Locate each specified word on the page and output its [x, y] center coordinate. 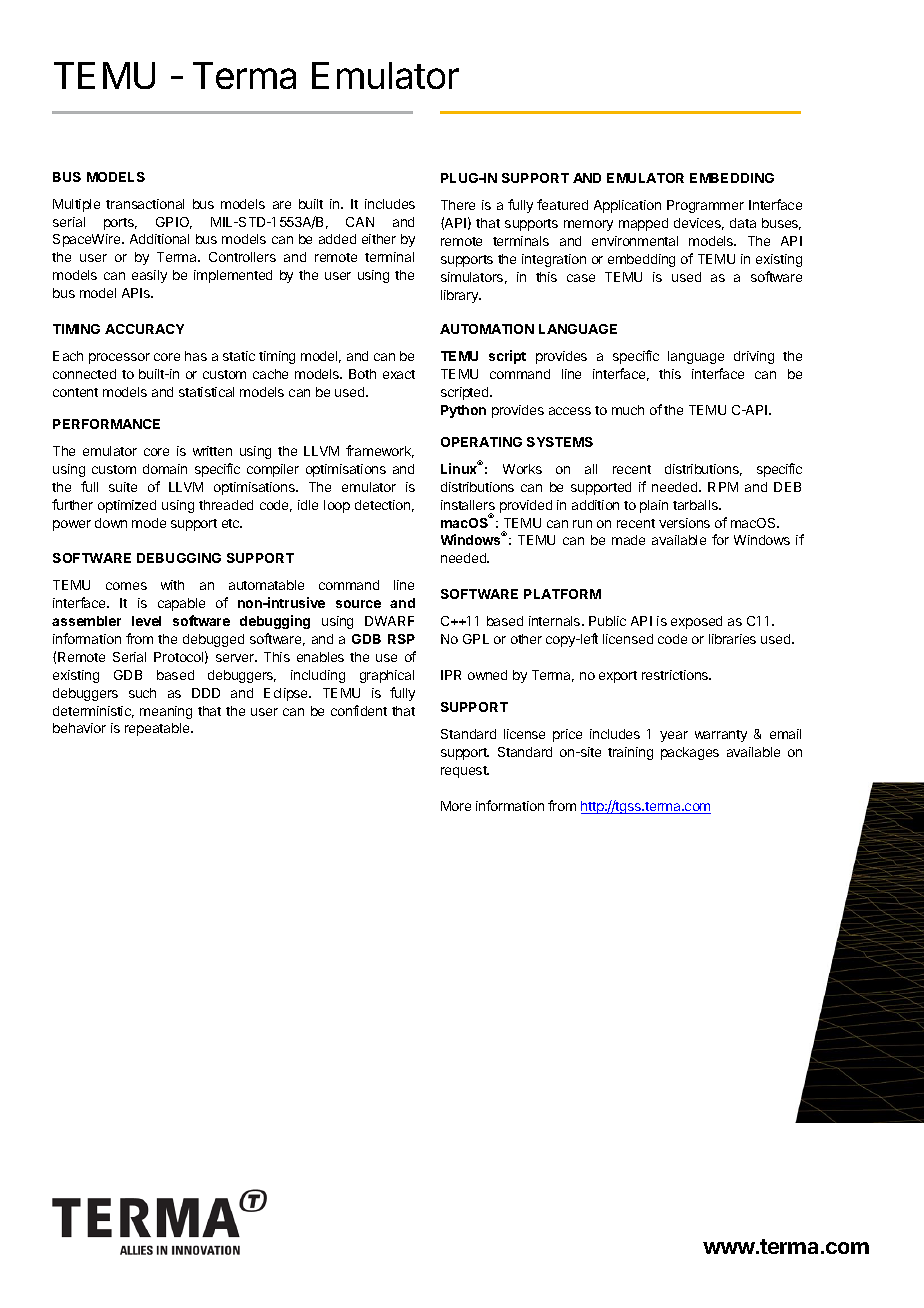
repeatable [158, 729]
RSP [401, 639]
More [456, 806]
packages [690, 753]
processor [119, 358]
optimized [127, 506]
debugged [213, 640]
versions [684, 523]
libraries [732, 639]
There [458, 205]
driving [754, 357]
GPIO [174, 223]
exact [399, 374]
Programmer [705, 206]
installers [468, 505]
